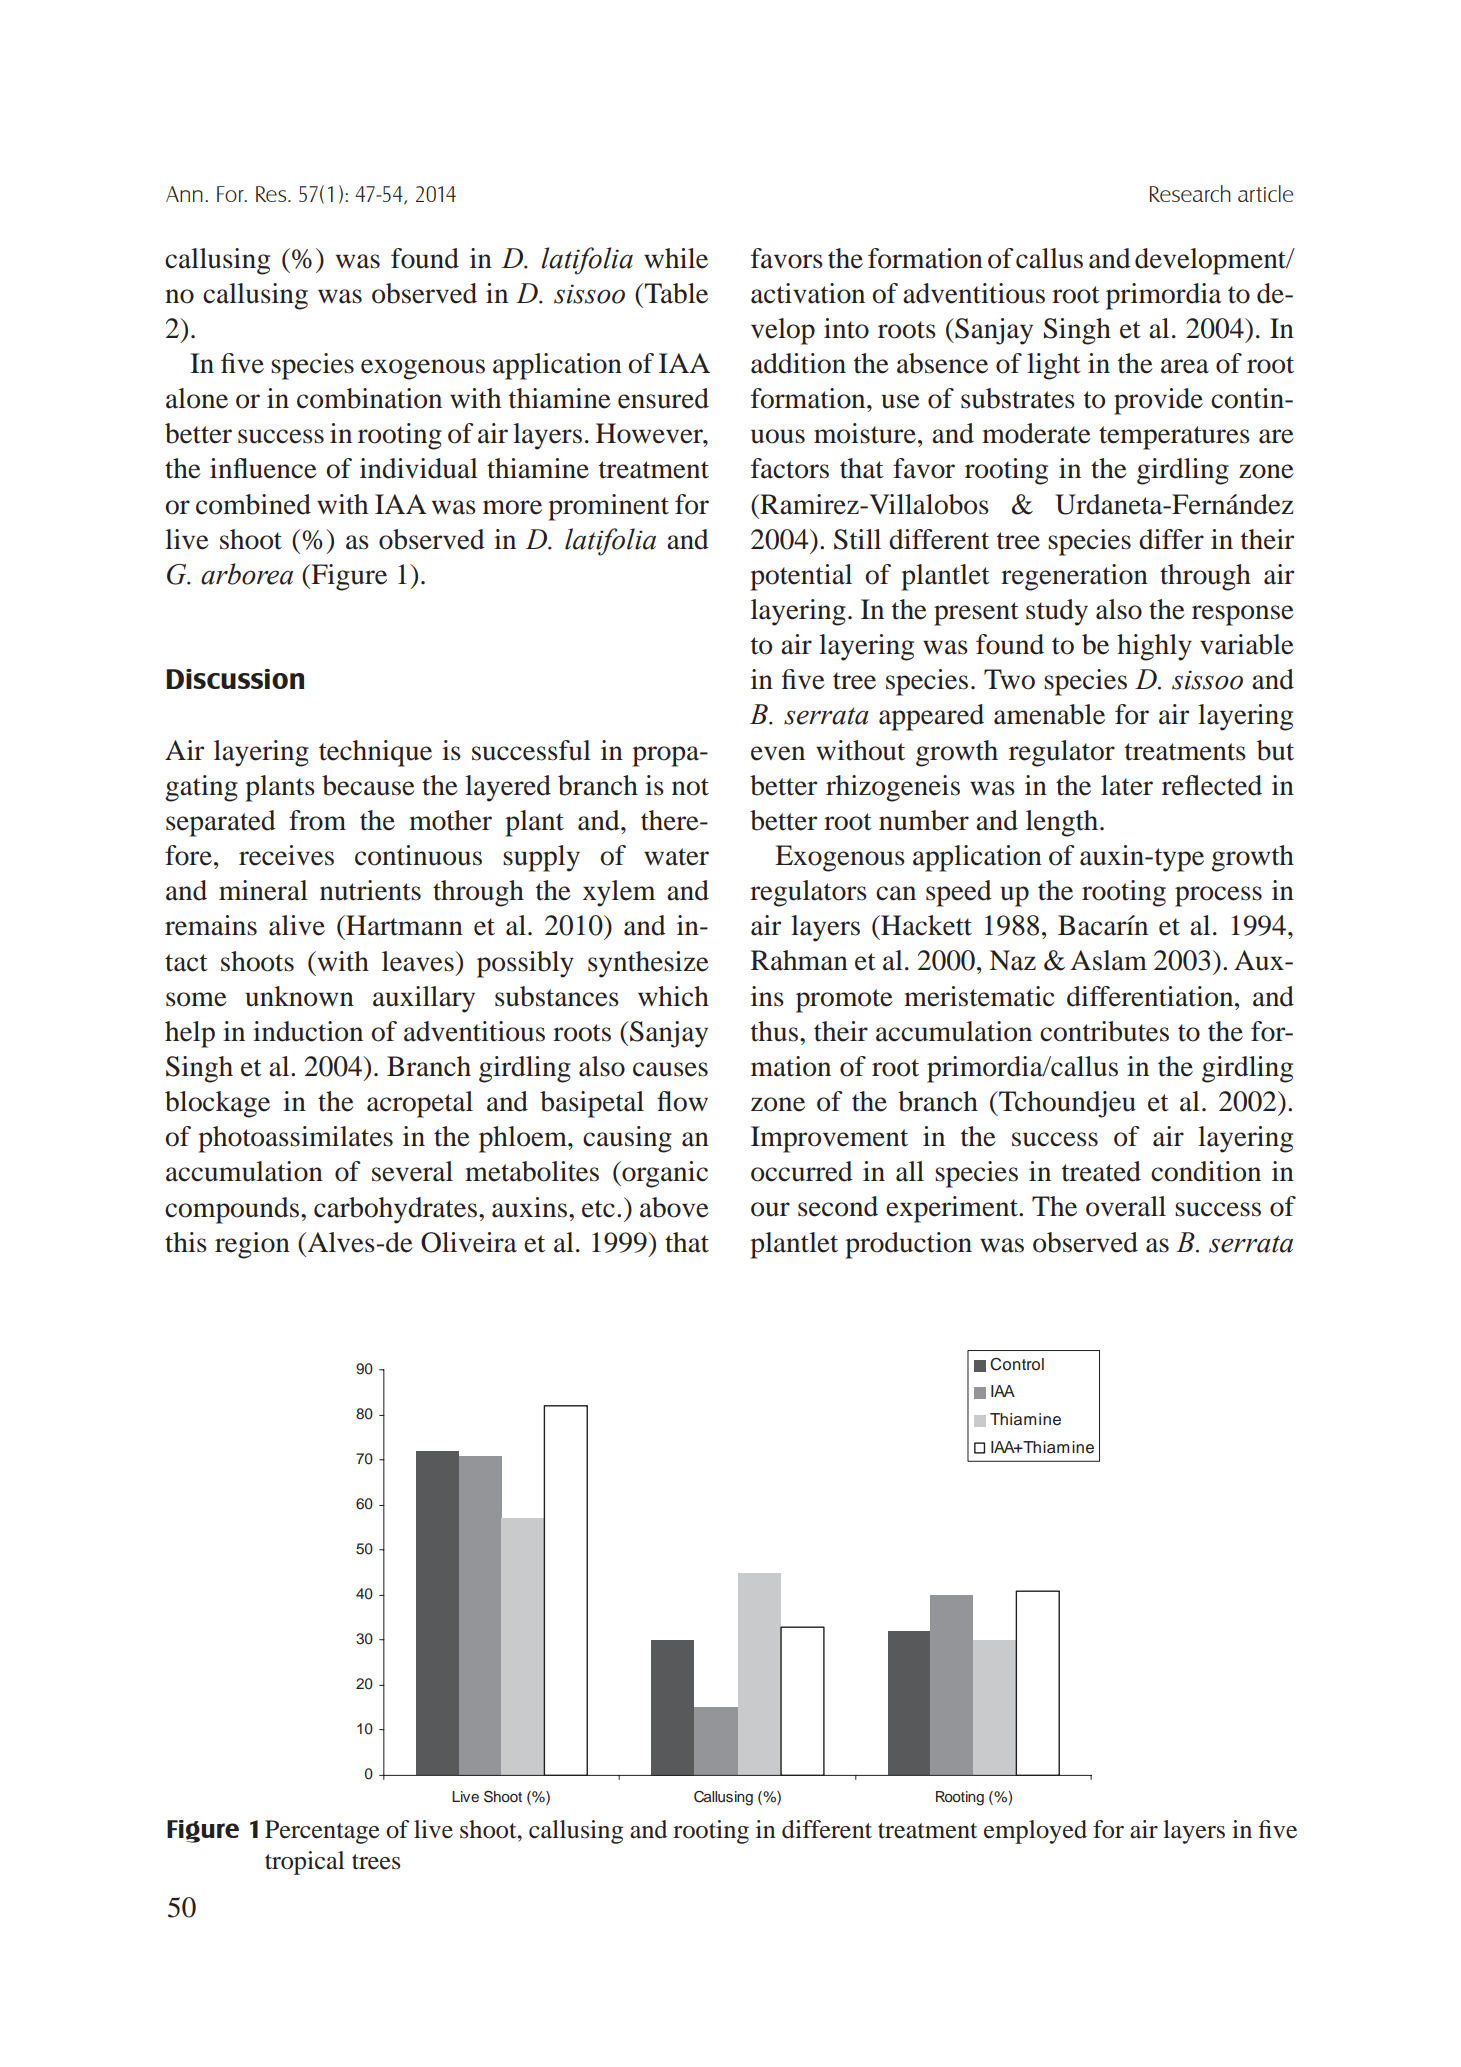 Image resolution: width=1461 pixels, height=2067 pixels. Describe the element at coordinates (676, 258) in the screenshot. I see `while` at that location.
